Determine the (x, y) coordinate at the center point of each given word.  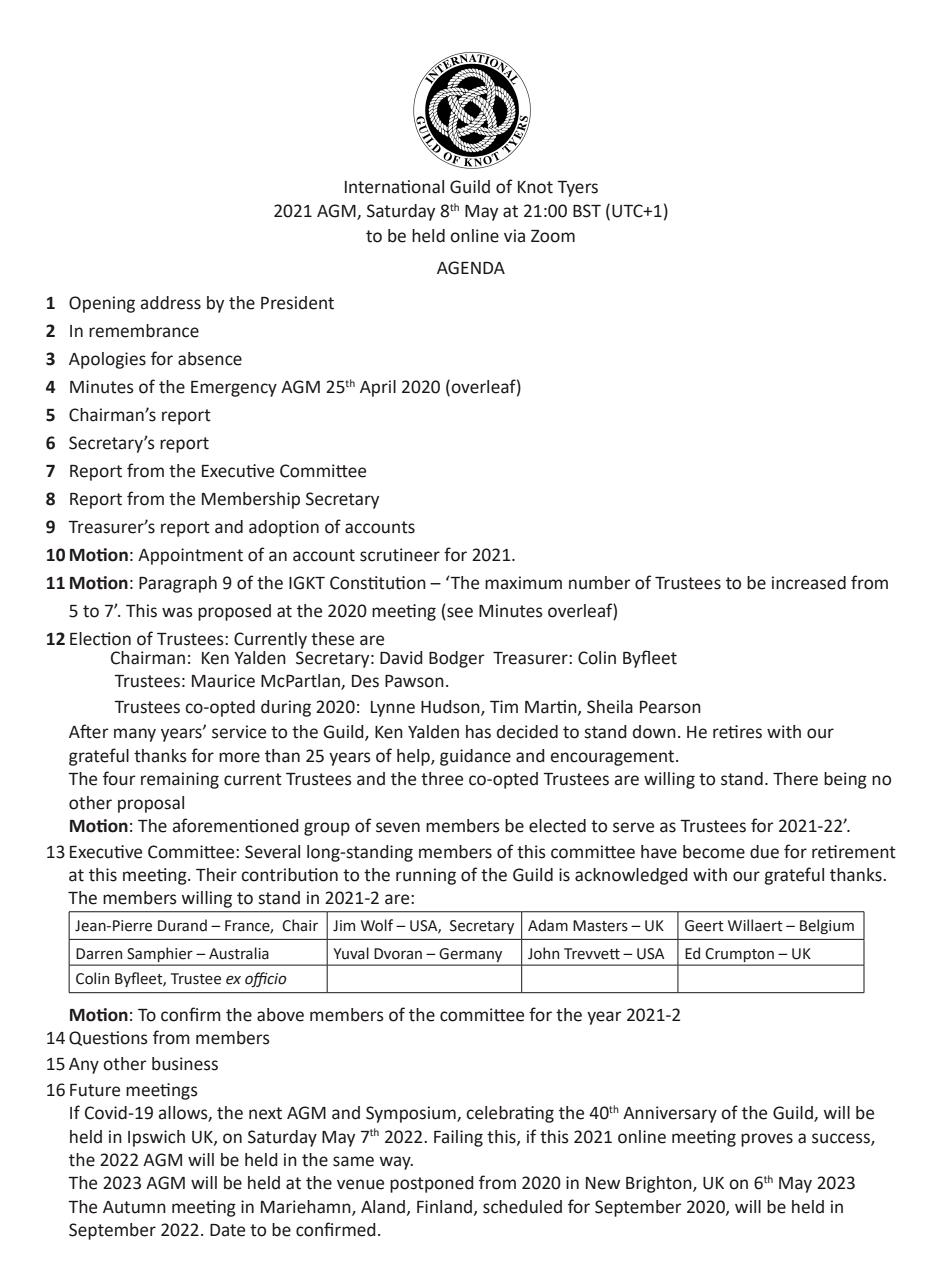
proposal (151, 804)
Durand (182, 925)
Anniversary (670, 1114)
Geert (704, 926)
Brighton (660, 1184)
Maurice (223, 681)
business (185, 1064)
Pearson (670, 707)
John (543, 953)
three (442, 779)
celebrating (510, 1114)
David (401, 658)
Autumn (134, 1207)
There (795, 779)
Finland (446, 1207)
